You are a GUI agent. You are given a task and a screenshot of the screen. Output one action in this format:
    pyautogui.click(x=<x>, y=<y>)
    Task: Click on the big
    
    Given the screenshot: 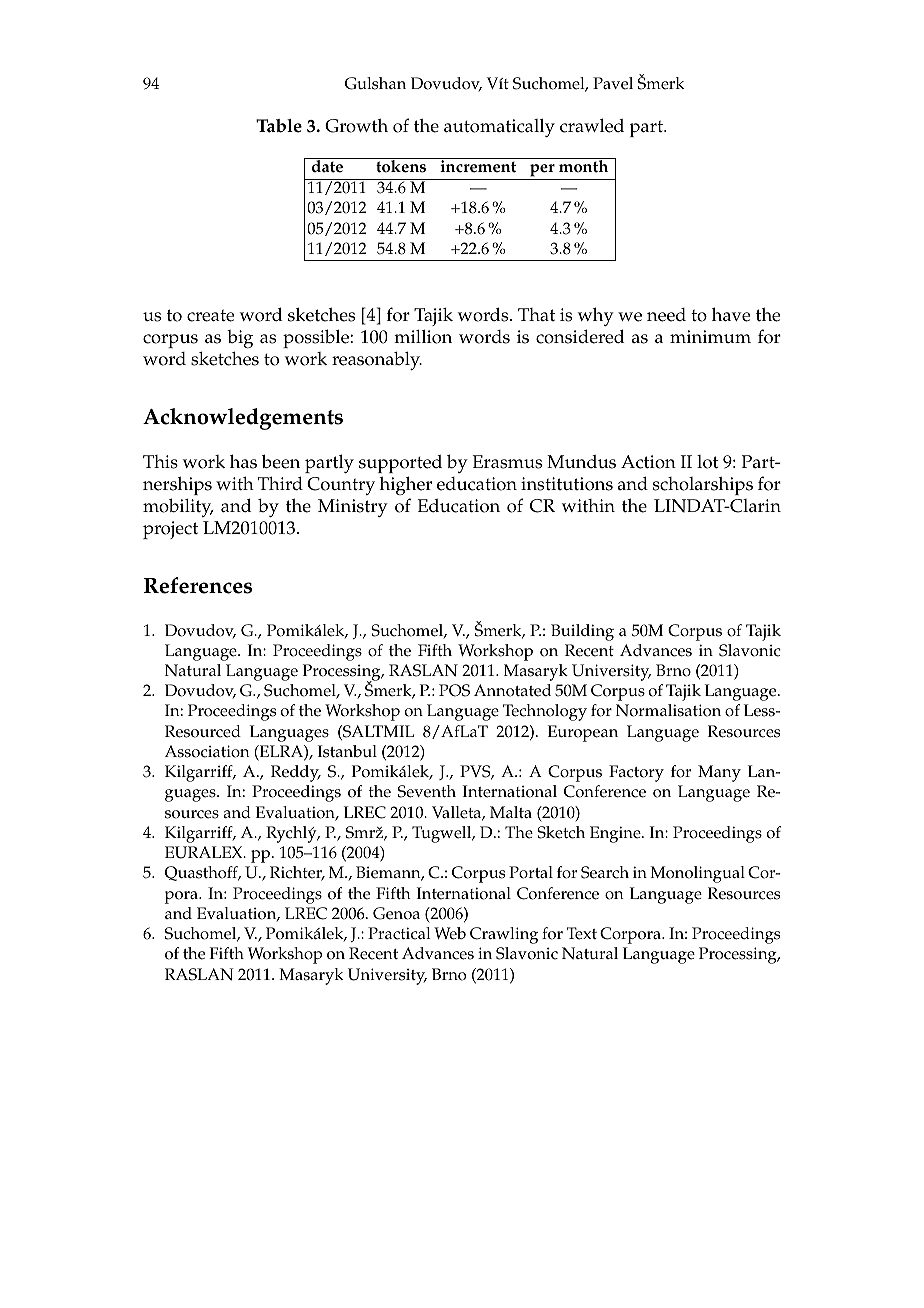 What is the action you would take?
    pyautogui.click(x=240, y=339)
